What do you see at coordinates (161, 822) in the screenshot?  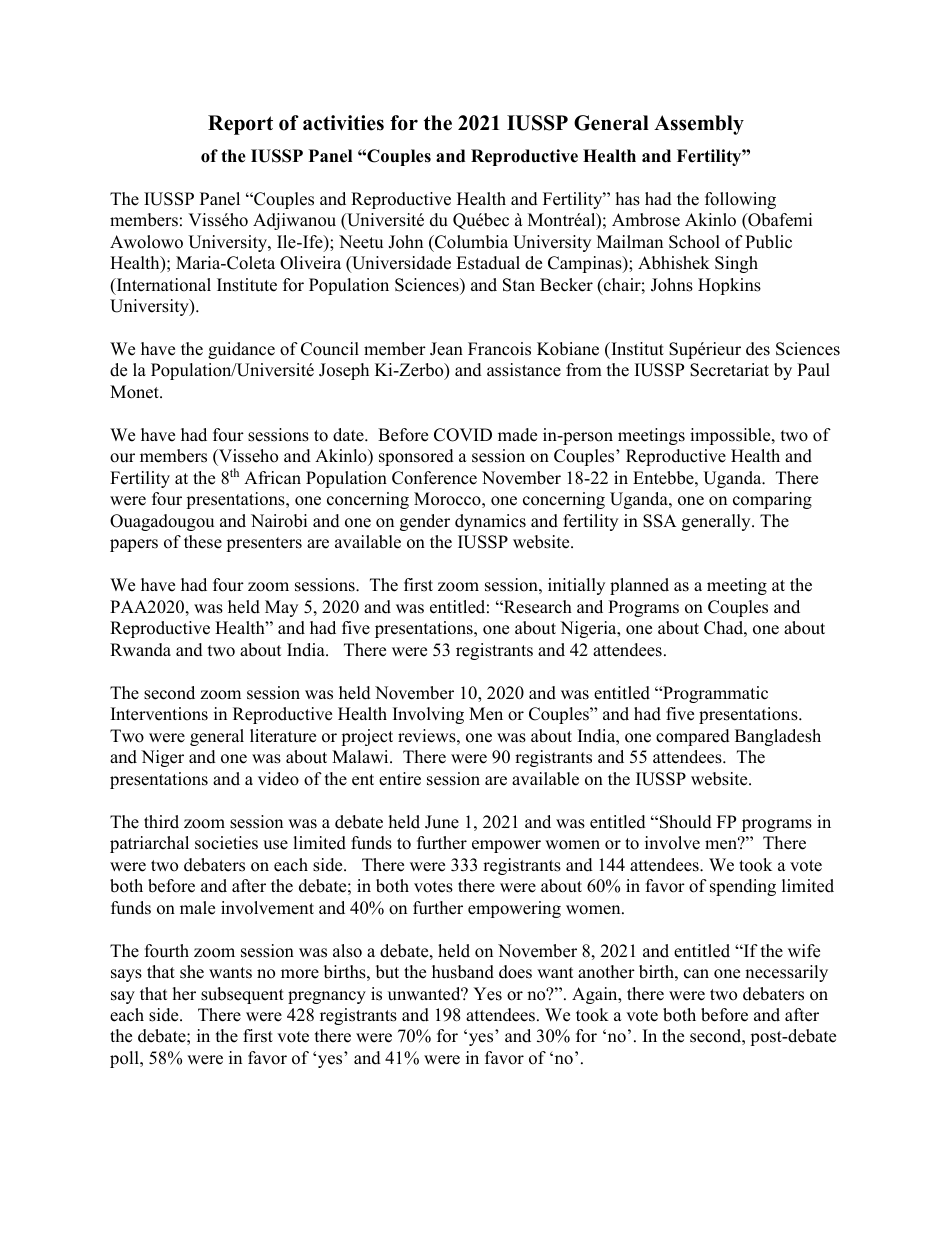 I see `third` at bounding box center [161, 822].
